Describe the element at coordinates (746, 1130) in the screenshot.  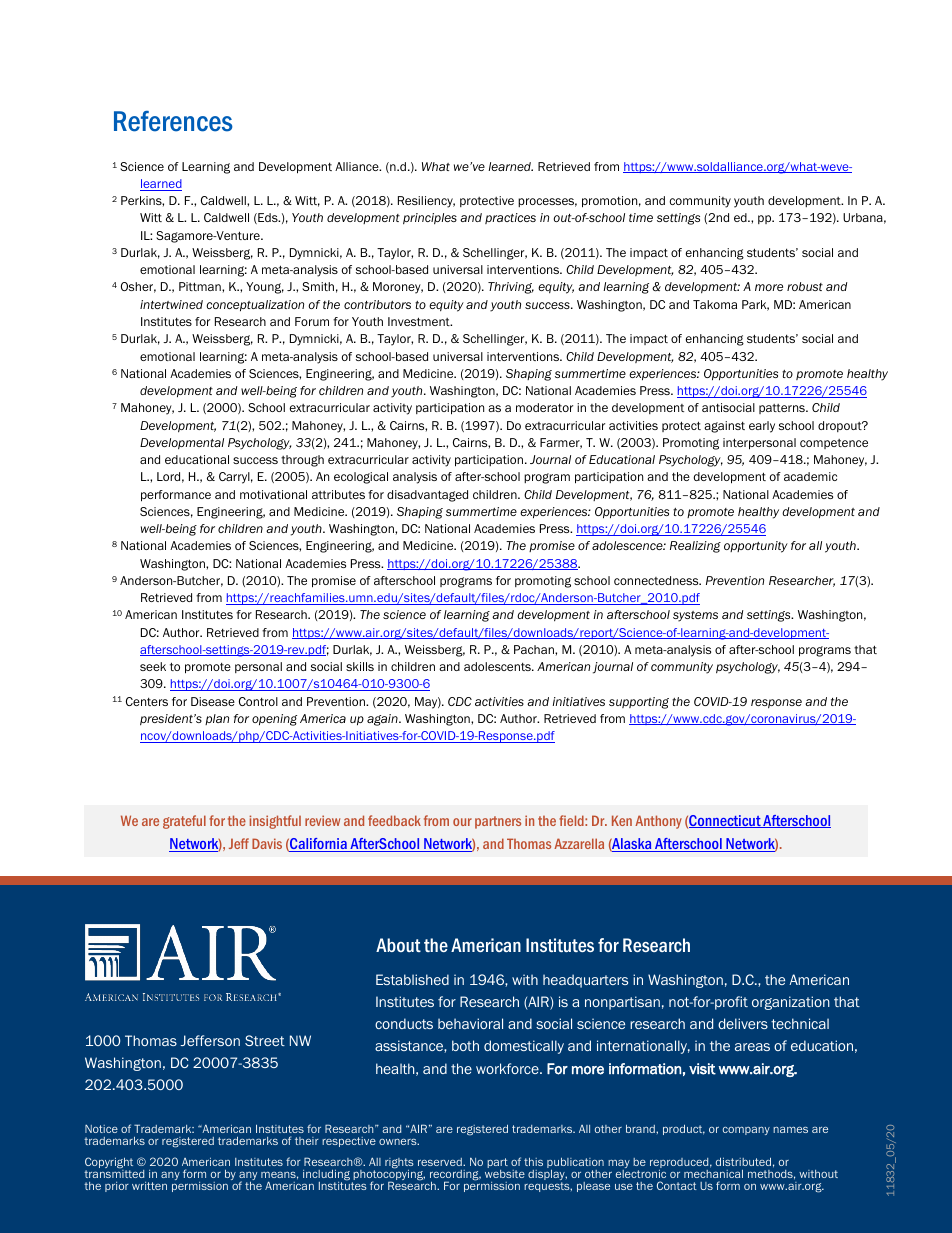
I see `company` at that location.
